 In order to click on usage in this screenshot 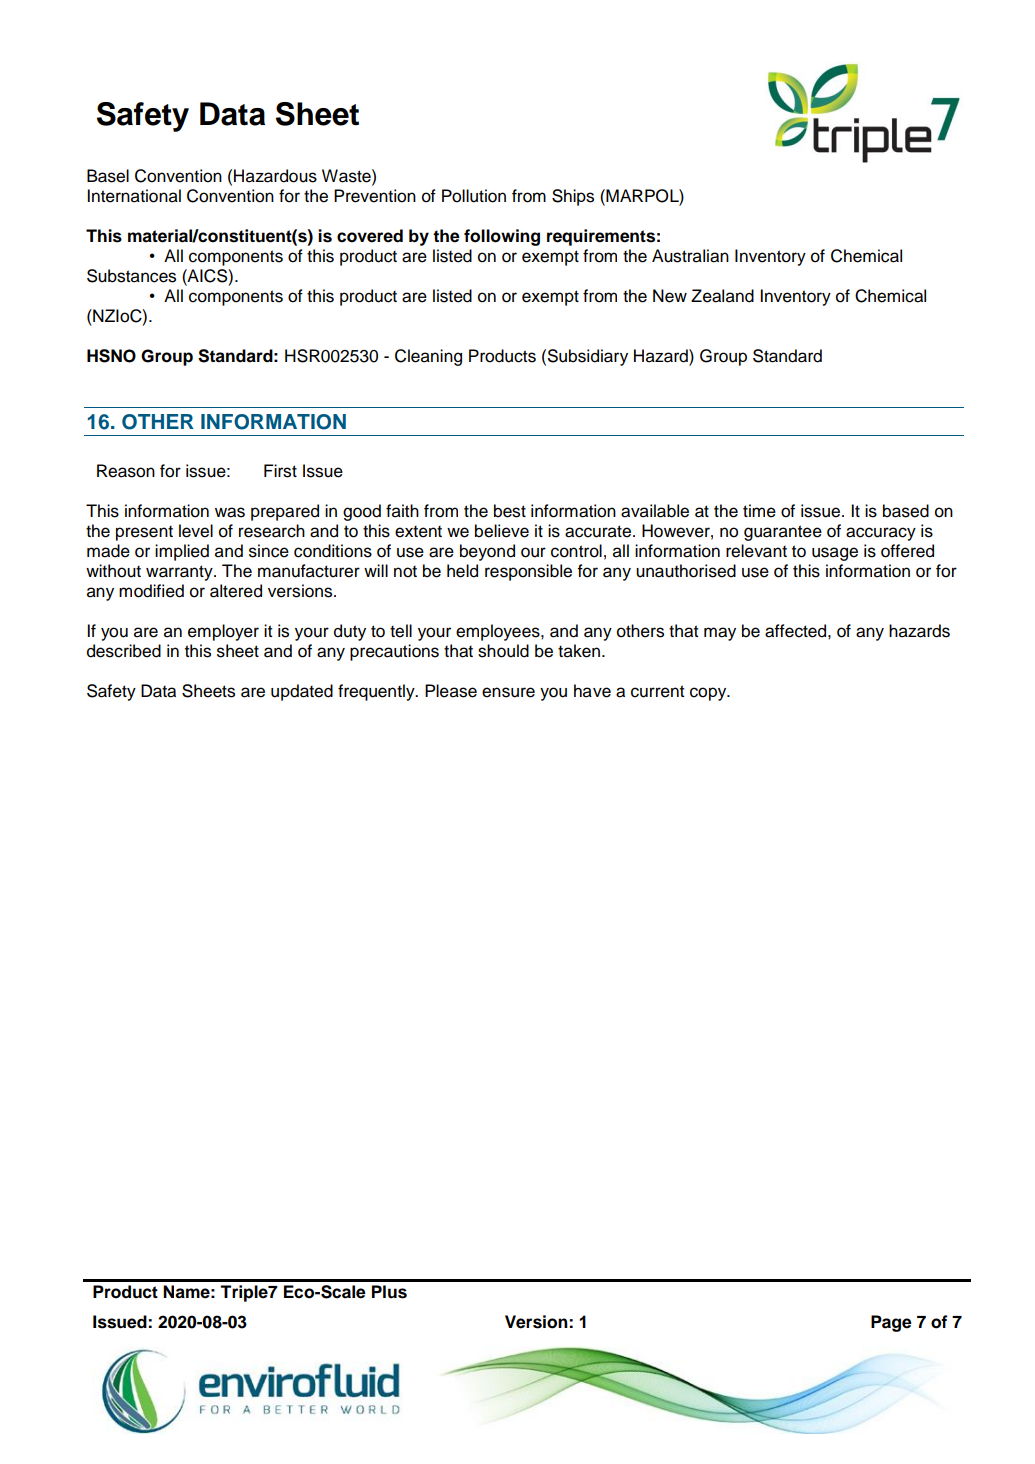, I will do `click(835, 554)`.
